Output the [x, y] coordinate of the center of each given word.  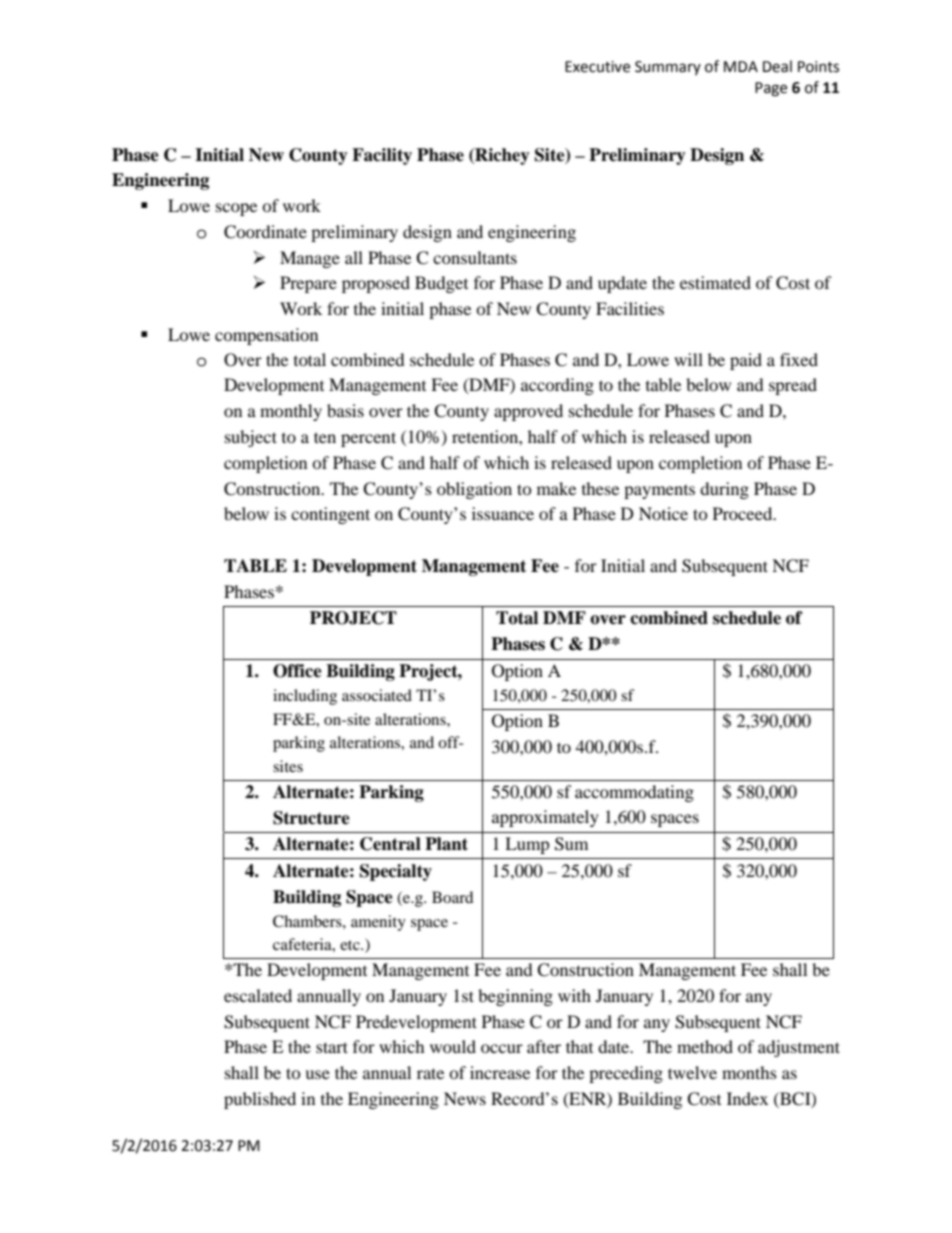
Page [771, 89]
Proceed [744, 513]
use [317, 1074]
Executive [597, 67]
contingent [330, 515]
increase [500, 1072]
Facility [382, 156]
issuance [503, 513]
